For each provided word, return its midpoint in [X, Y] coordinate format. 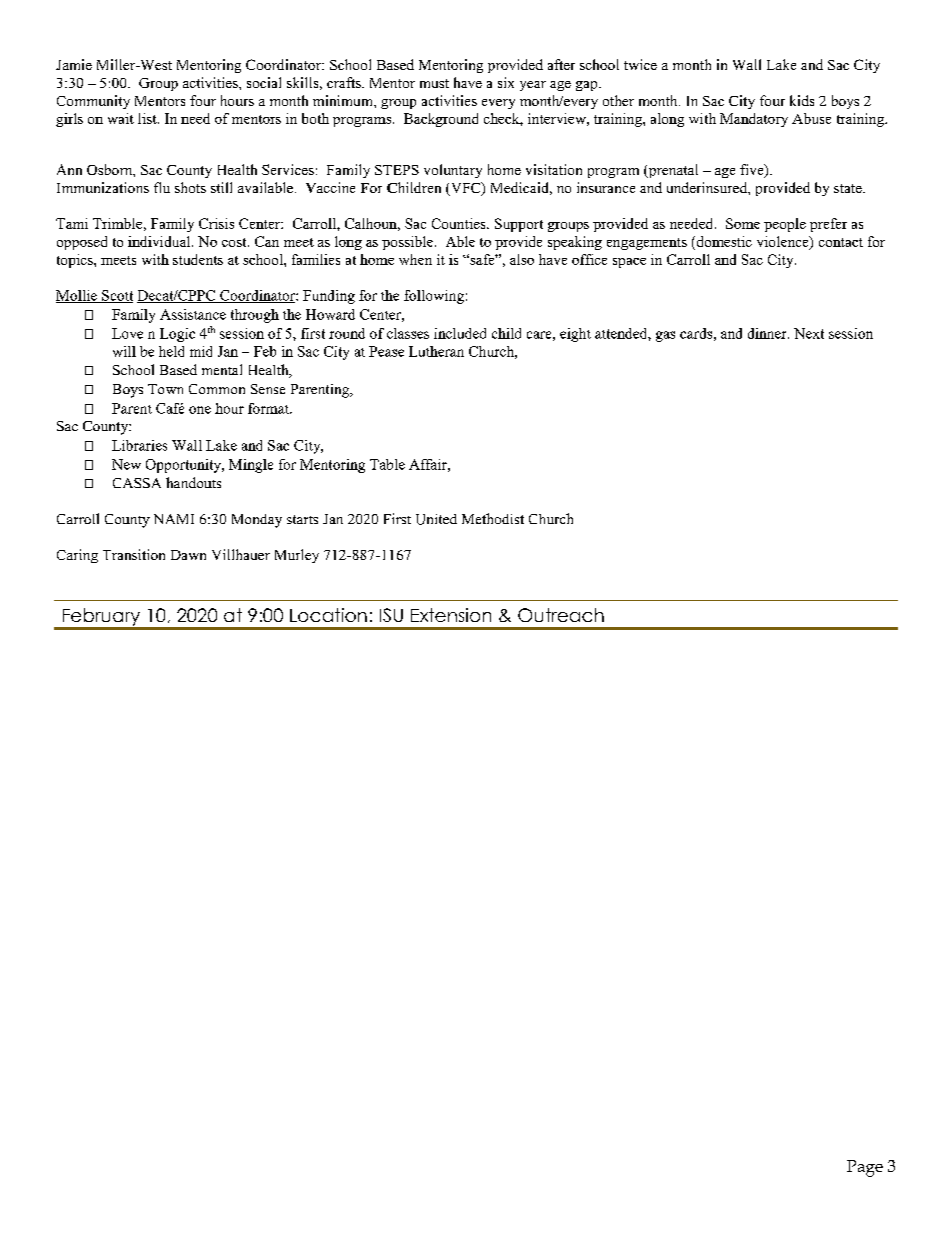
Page [865, 1168]
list [148, 118]
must [434, 83]
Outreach [561, 615]
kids [802, 100]
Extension [451, 615]
